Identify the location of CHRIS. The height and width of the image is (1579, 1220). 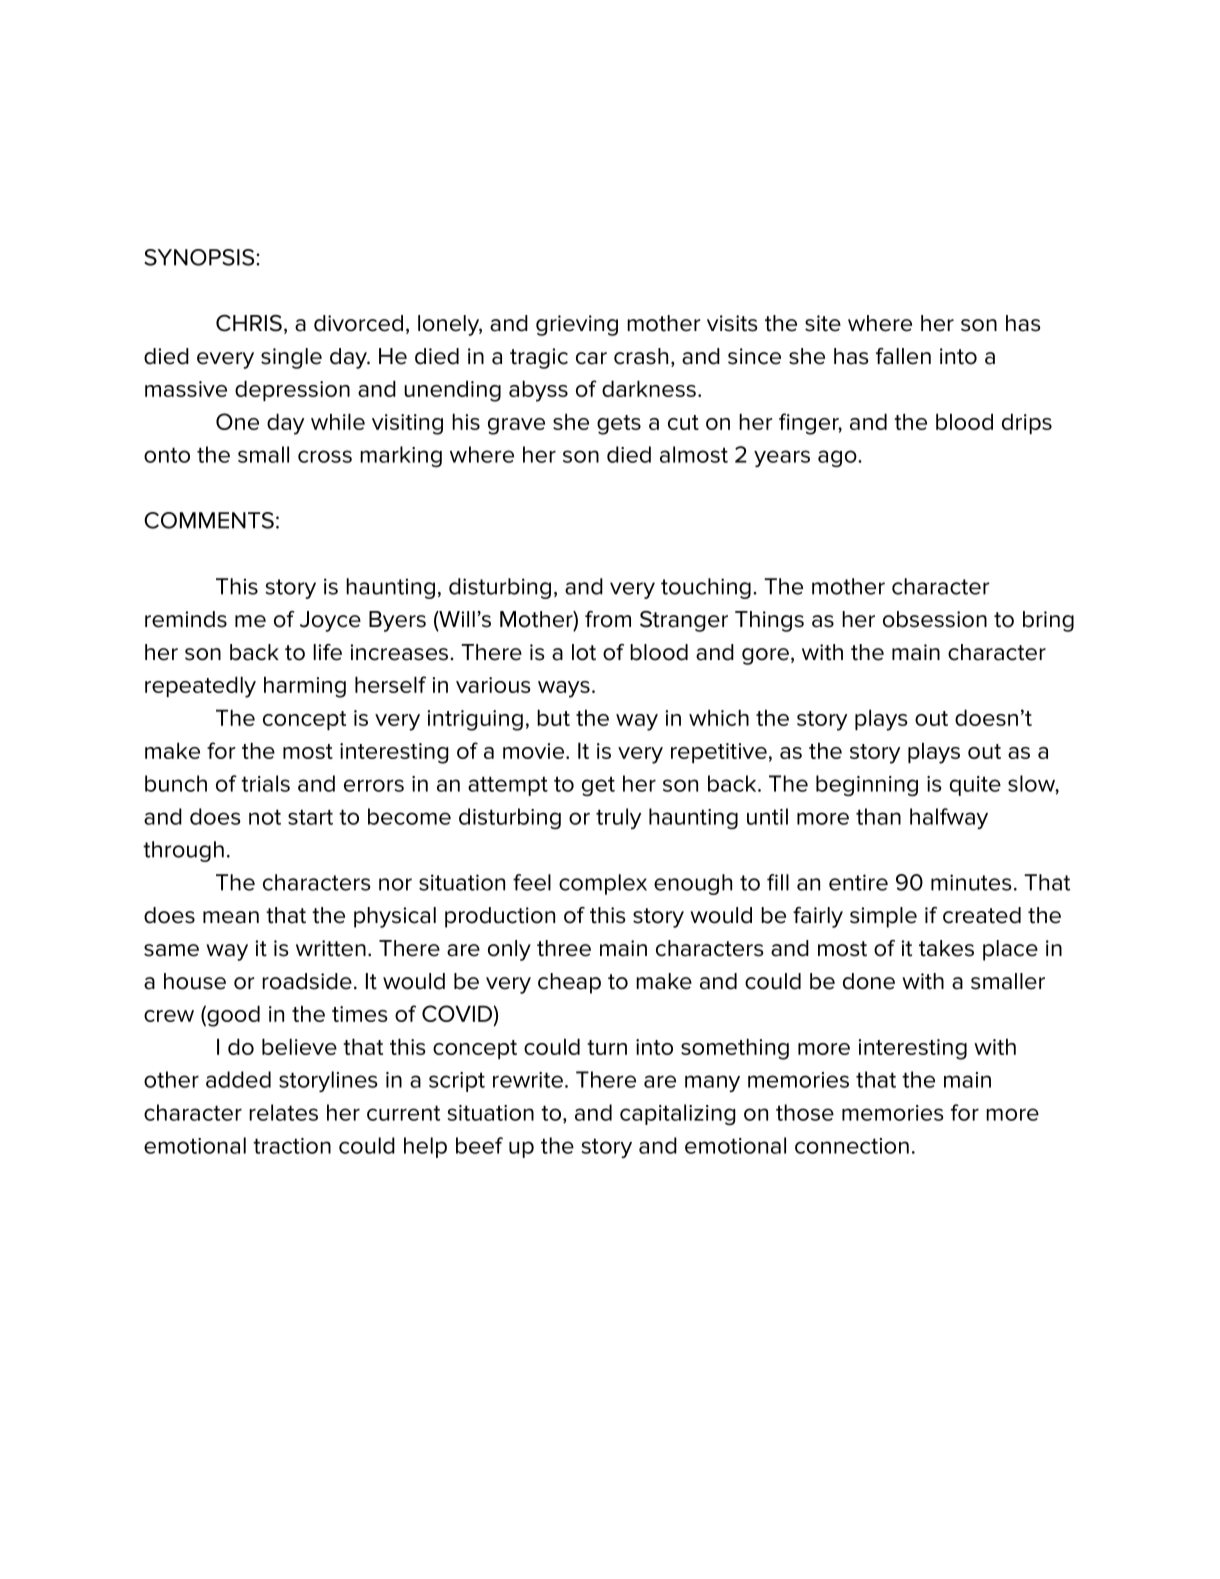
(249, 323).
